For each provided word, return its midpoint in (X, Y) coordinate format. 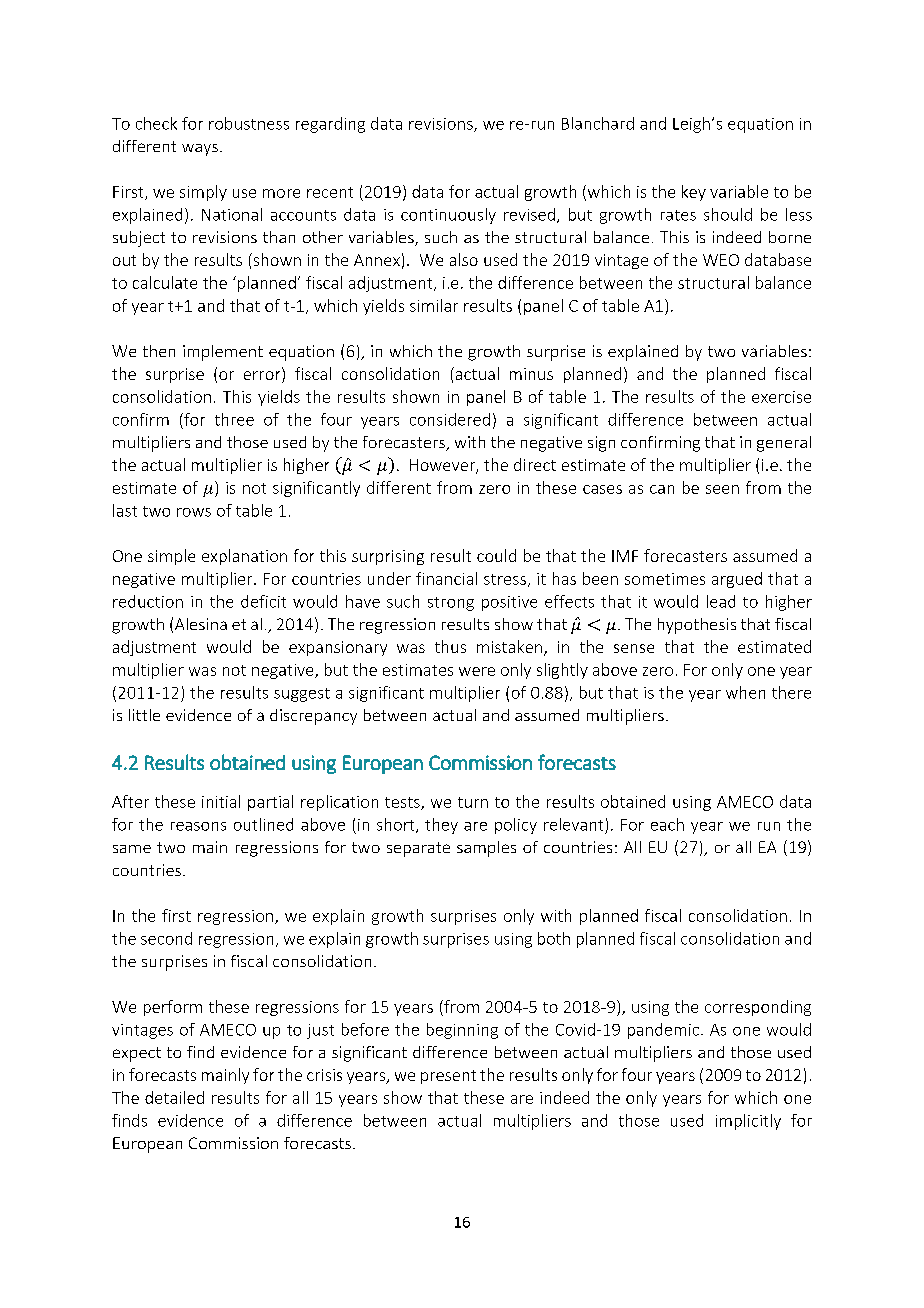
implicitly (748, 1122)
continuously (448, 216)
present (448, 1077)
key (694, 193)
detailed (174, 1097)
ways (200, 150)
